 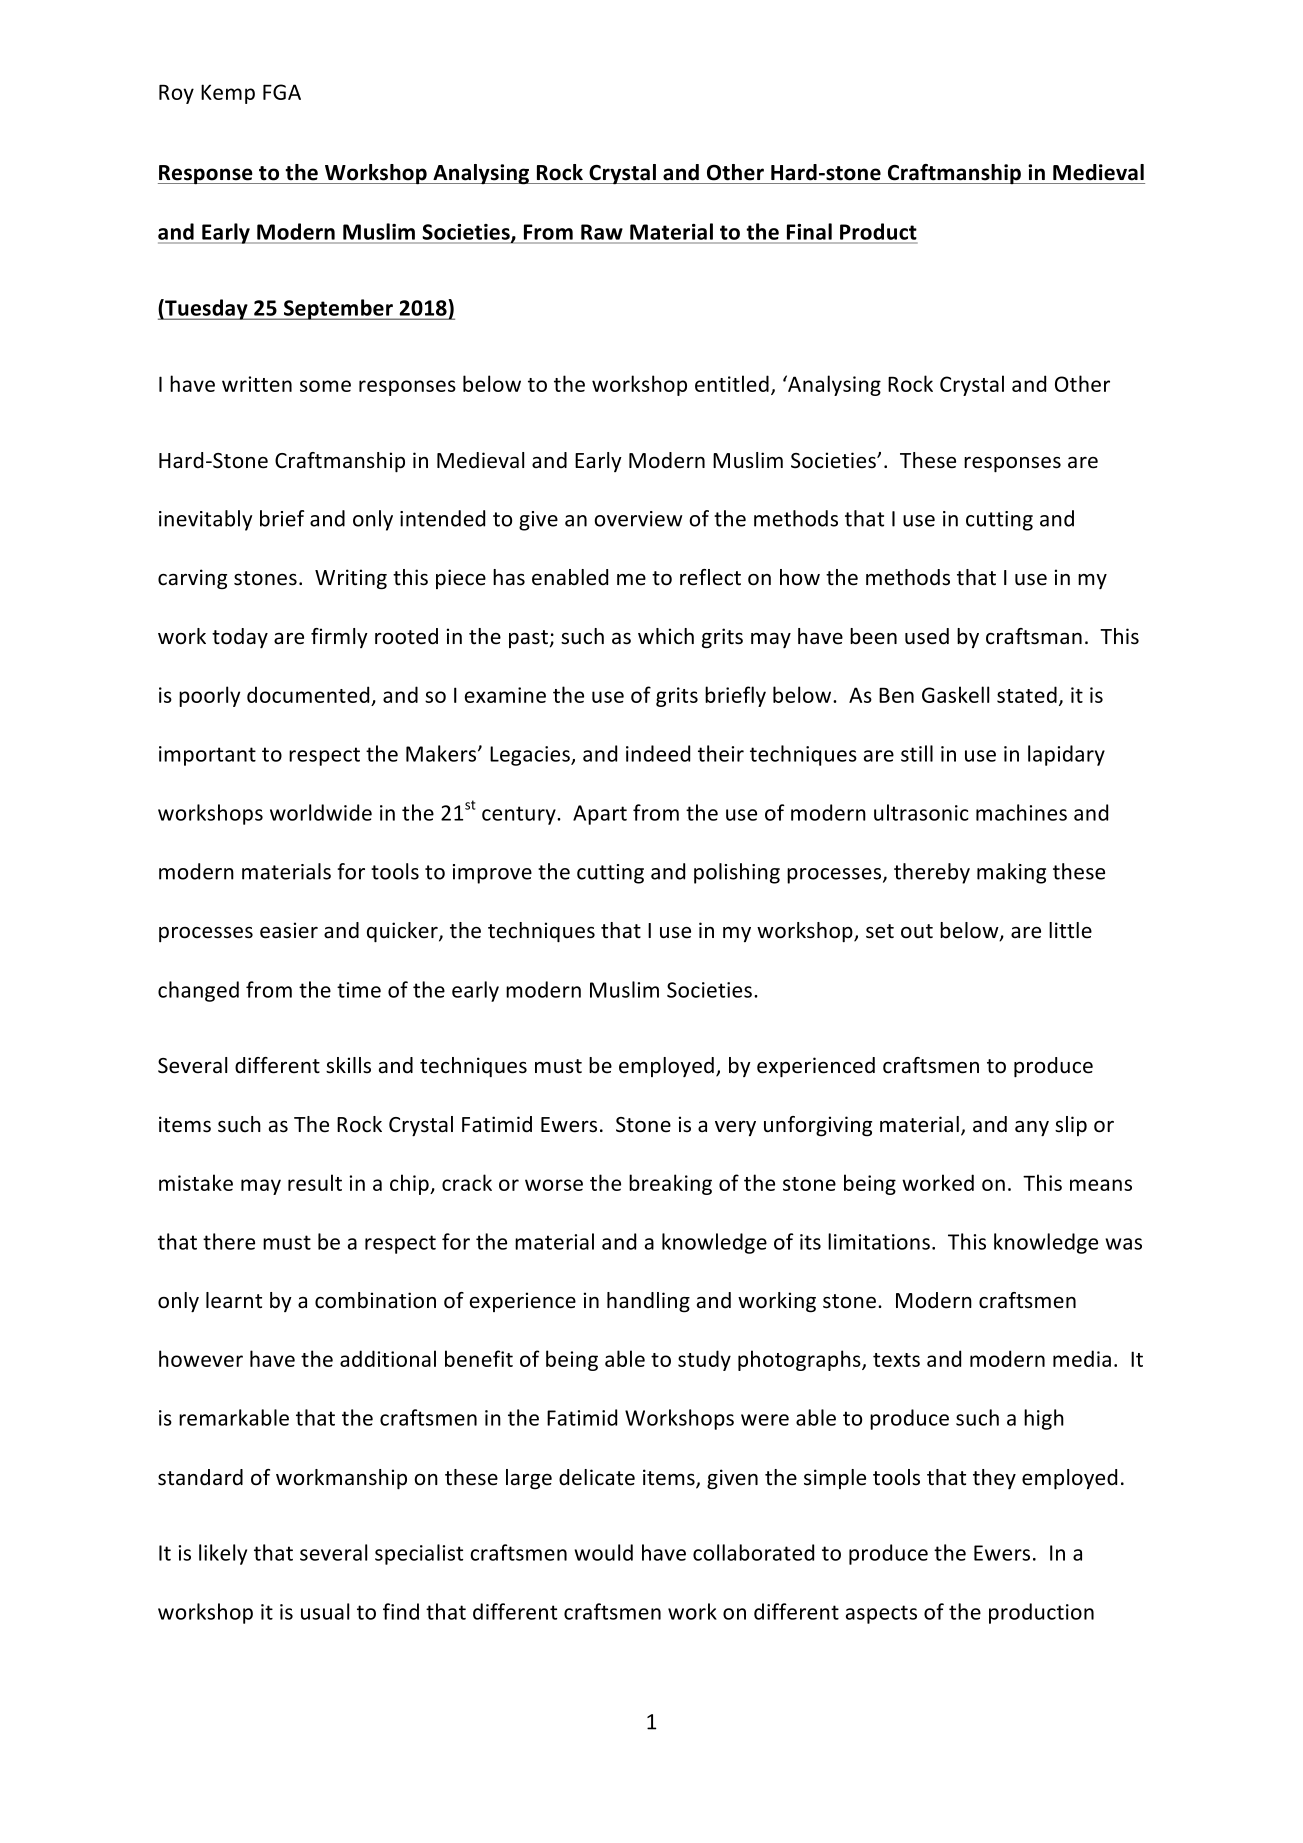 What do you see at coordinates (666, 636) in the screenshot?
I see `which` at bounding box center [666, 636].
